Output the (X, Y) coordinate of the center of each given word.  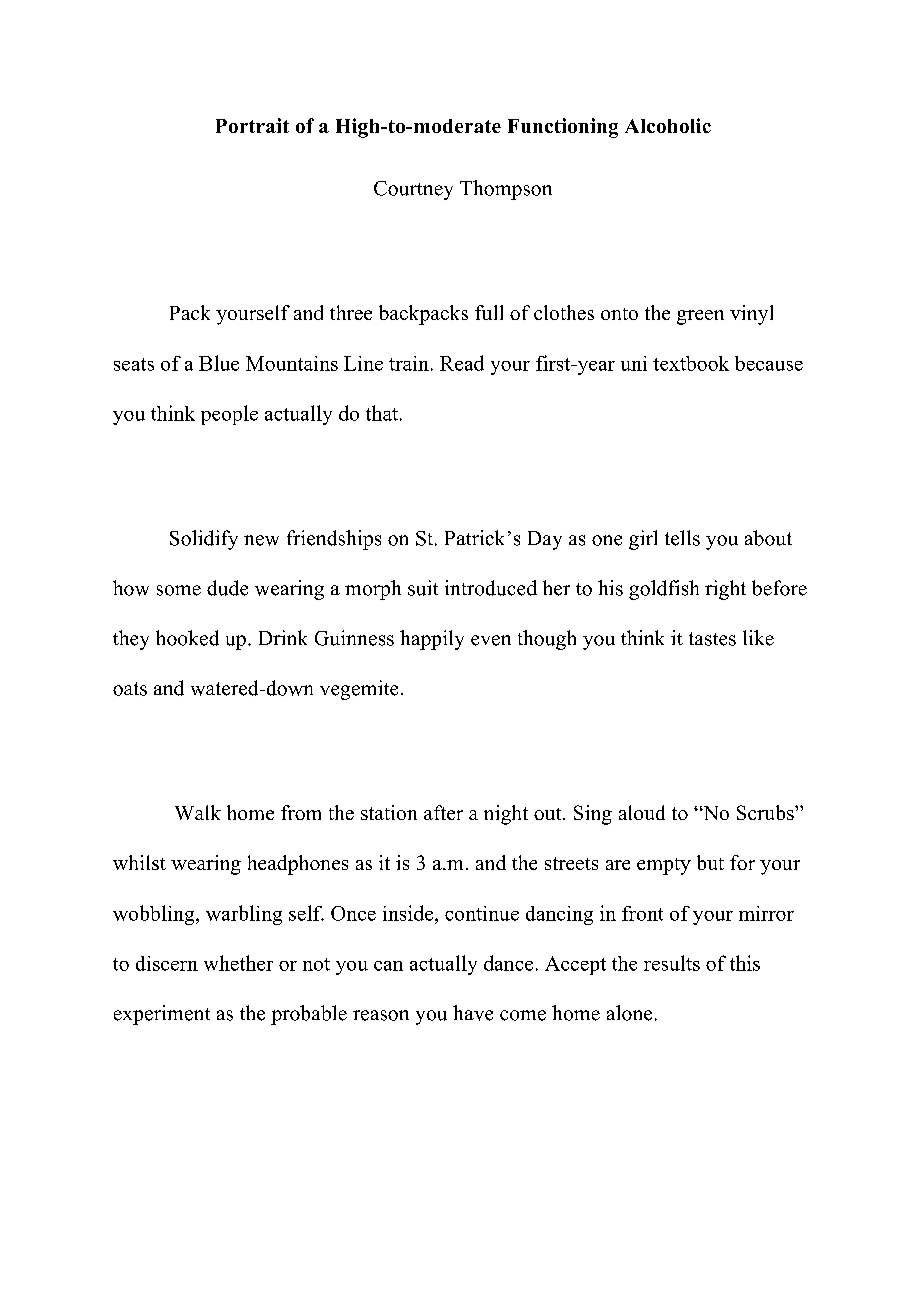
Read (462, 363)
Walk (198, 812)
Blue (219, 363)
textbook (691, 363)
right (725, 590)
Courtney (413, 190)
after (443, 812)
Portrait (252, 125)
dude (227, 588)
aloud (642, 812)
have (473, 1013)
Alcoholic (668, 125)
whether (238, 963)
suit (423, 588)
